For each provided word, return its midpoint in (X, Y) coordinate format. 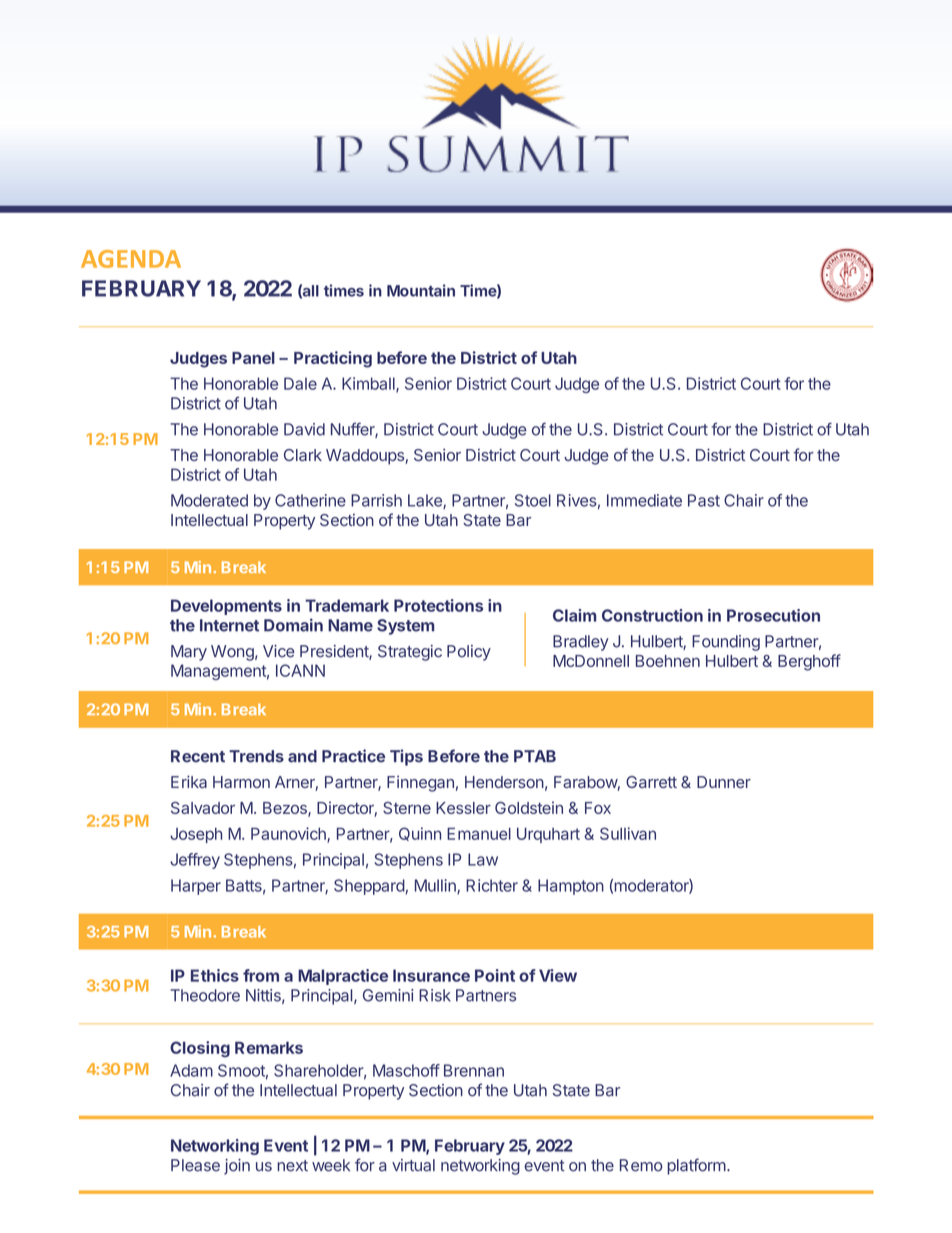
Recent (198, 756)
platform (696, 1166)
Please (195, 1165)
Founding (726, 643)
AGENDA (131, 259)
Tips (406, 757)
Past (704, 500)
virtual (413, 1165)
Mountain (421, 290)
